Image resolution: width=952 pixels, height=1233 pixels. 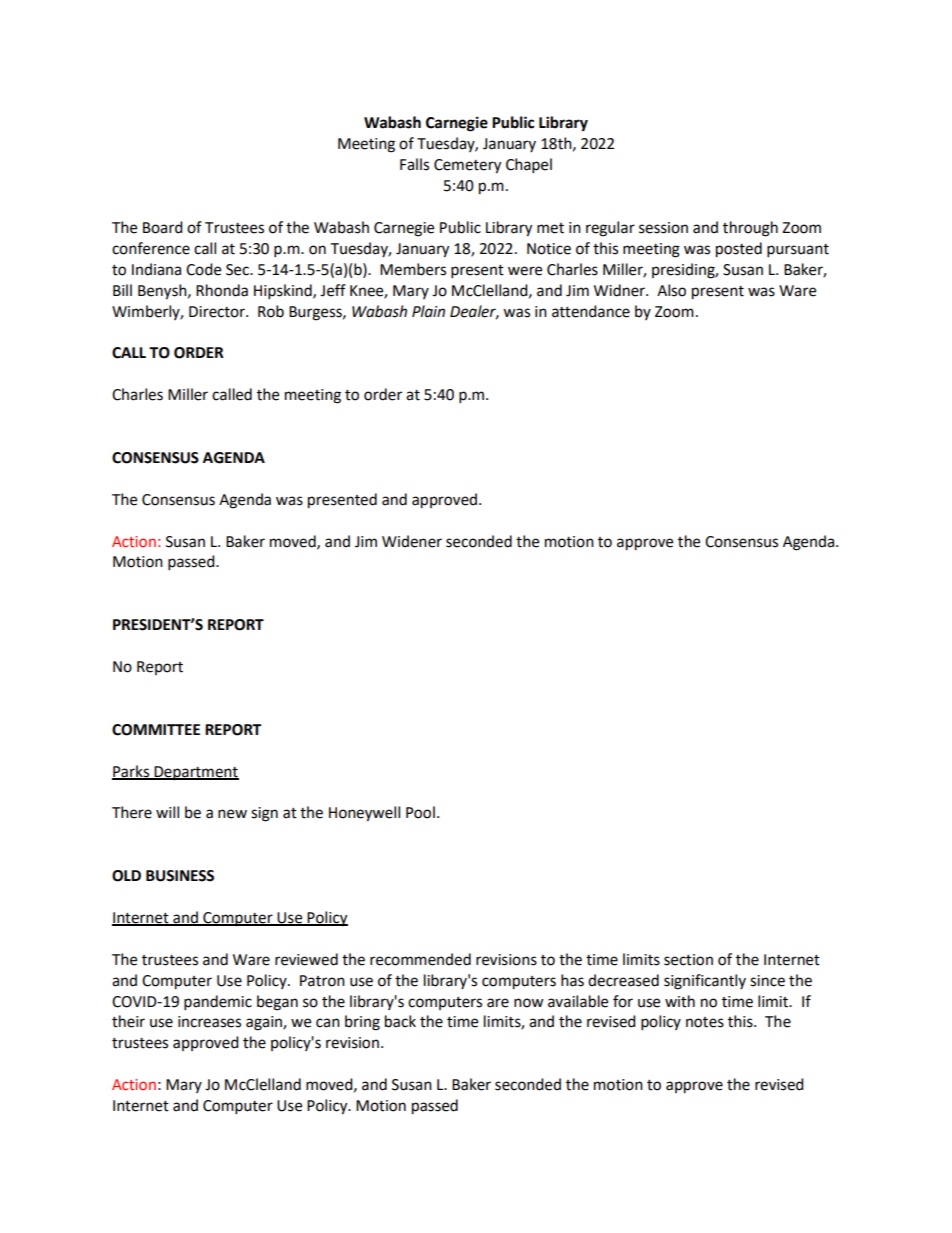 I want to click on attendance, so click(x=591, y=311).
